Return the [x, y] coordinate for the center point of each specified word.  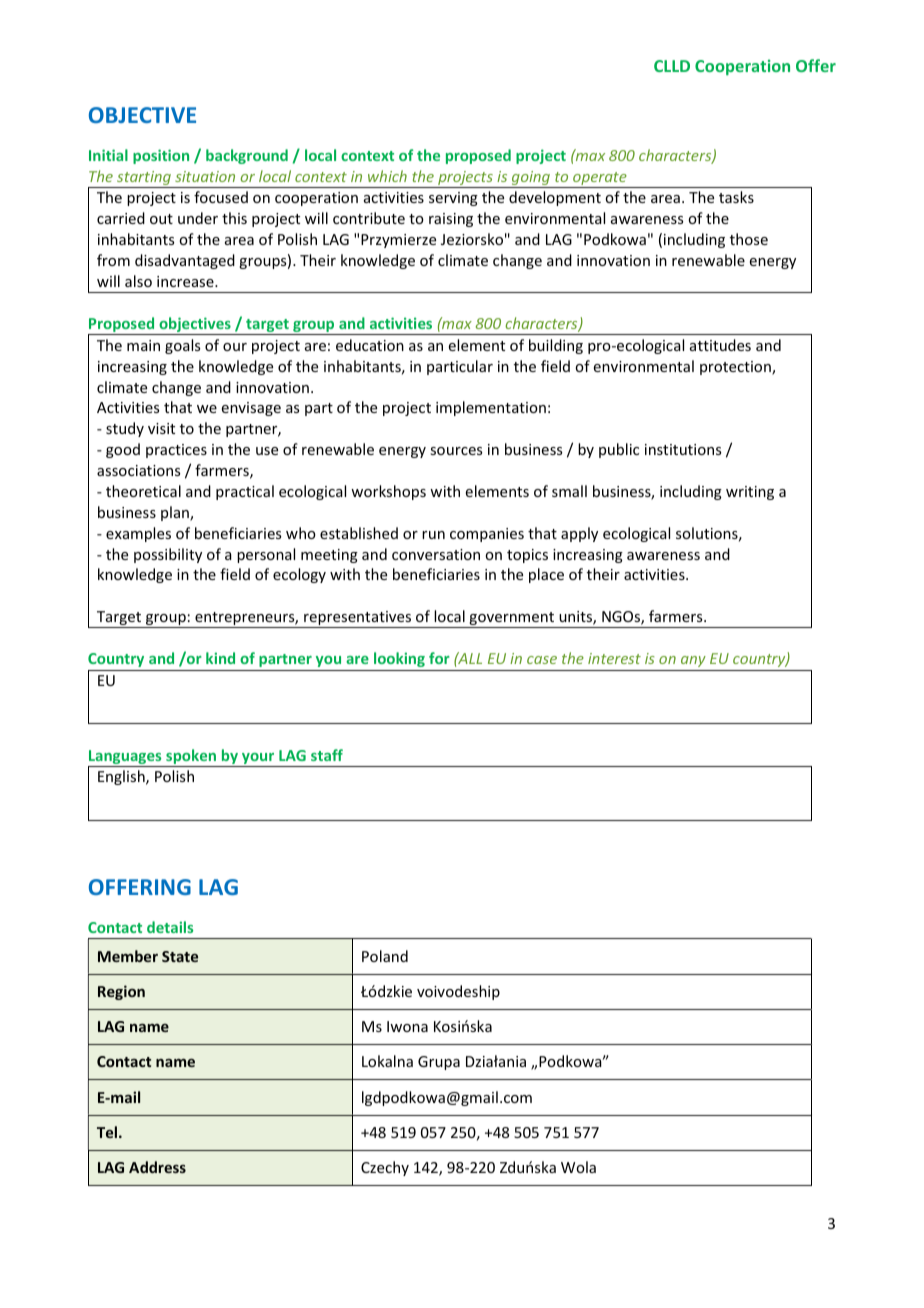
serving [453, 199]
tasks [736, 197]
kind [220, 658]
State [180, 956]
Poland [385, 956]
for [439, 658]
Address [157, 1167]
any [693, 663]
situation [205, 176]
